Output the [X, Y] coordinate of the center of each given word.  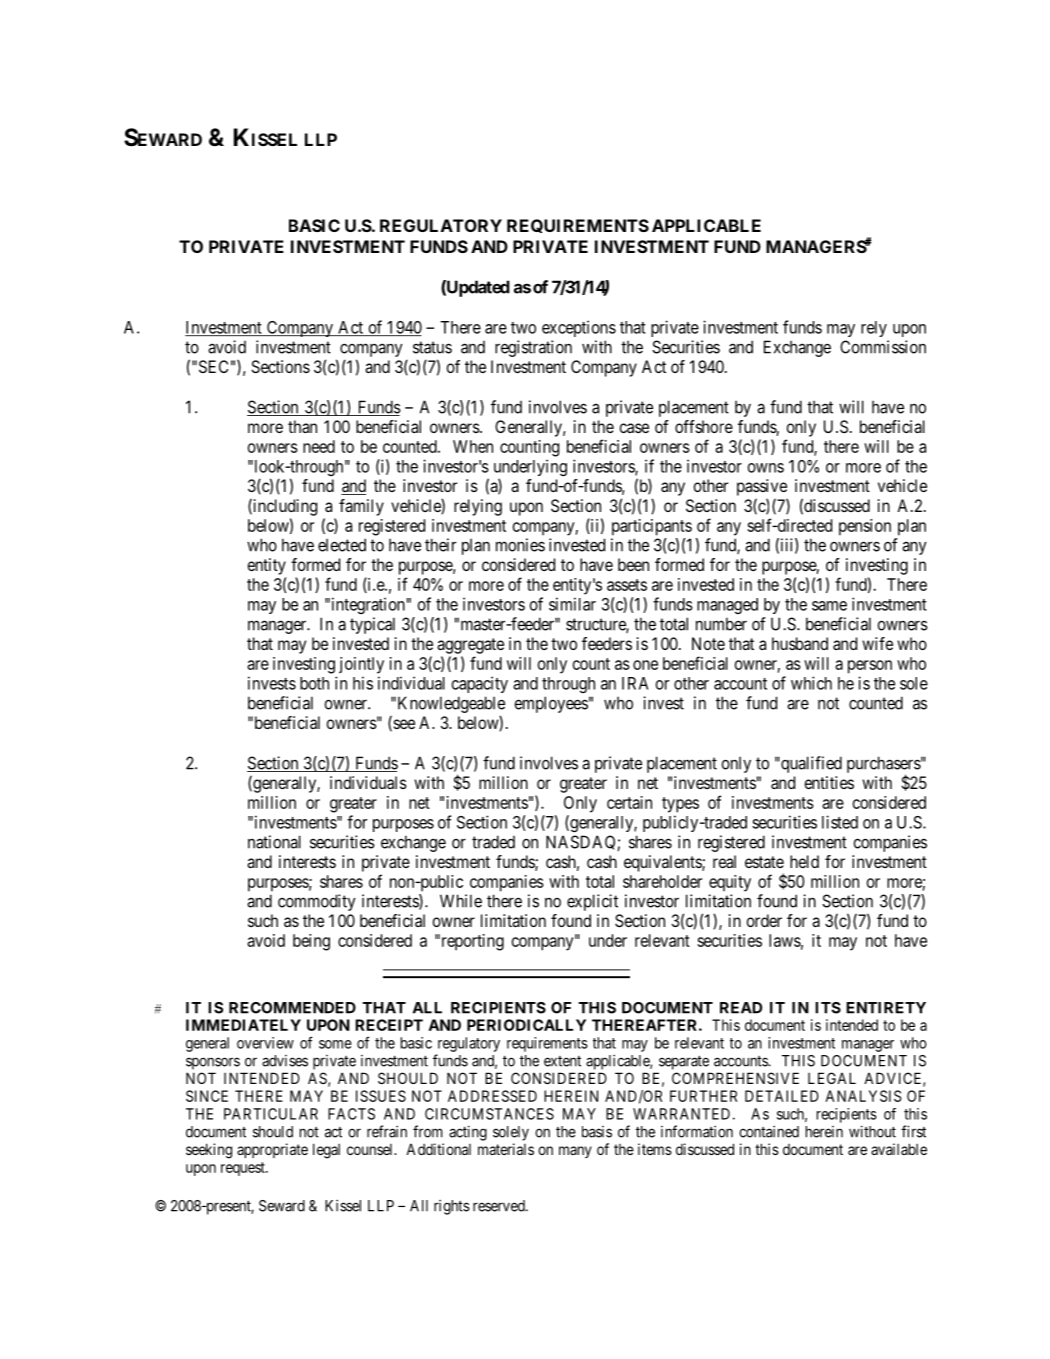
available [899, 1149]
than [302, 426]
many [575, 1152]
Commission [883, 347]
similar [572, 604]
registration [533, 348]
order [764, 920]
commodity [317, 902]
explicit [592, 902]
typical [372, 625]
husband [800, 643]
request [244, 1169]
